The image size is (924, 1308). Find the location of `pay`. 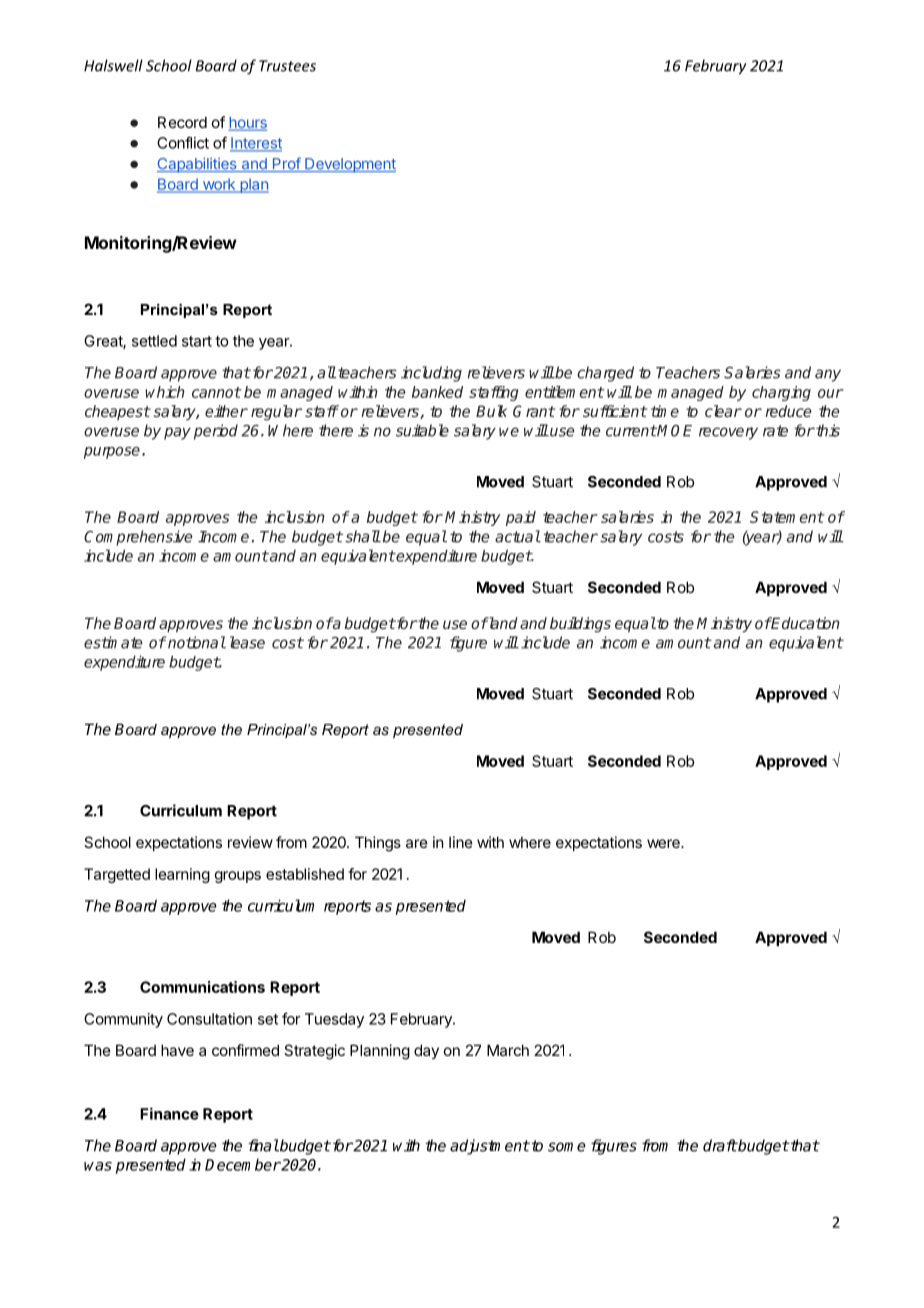

pay is located at coordinates (177, 433).
